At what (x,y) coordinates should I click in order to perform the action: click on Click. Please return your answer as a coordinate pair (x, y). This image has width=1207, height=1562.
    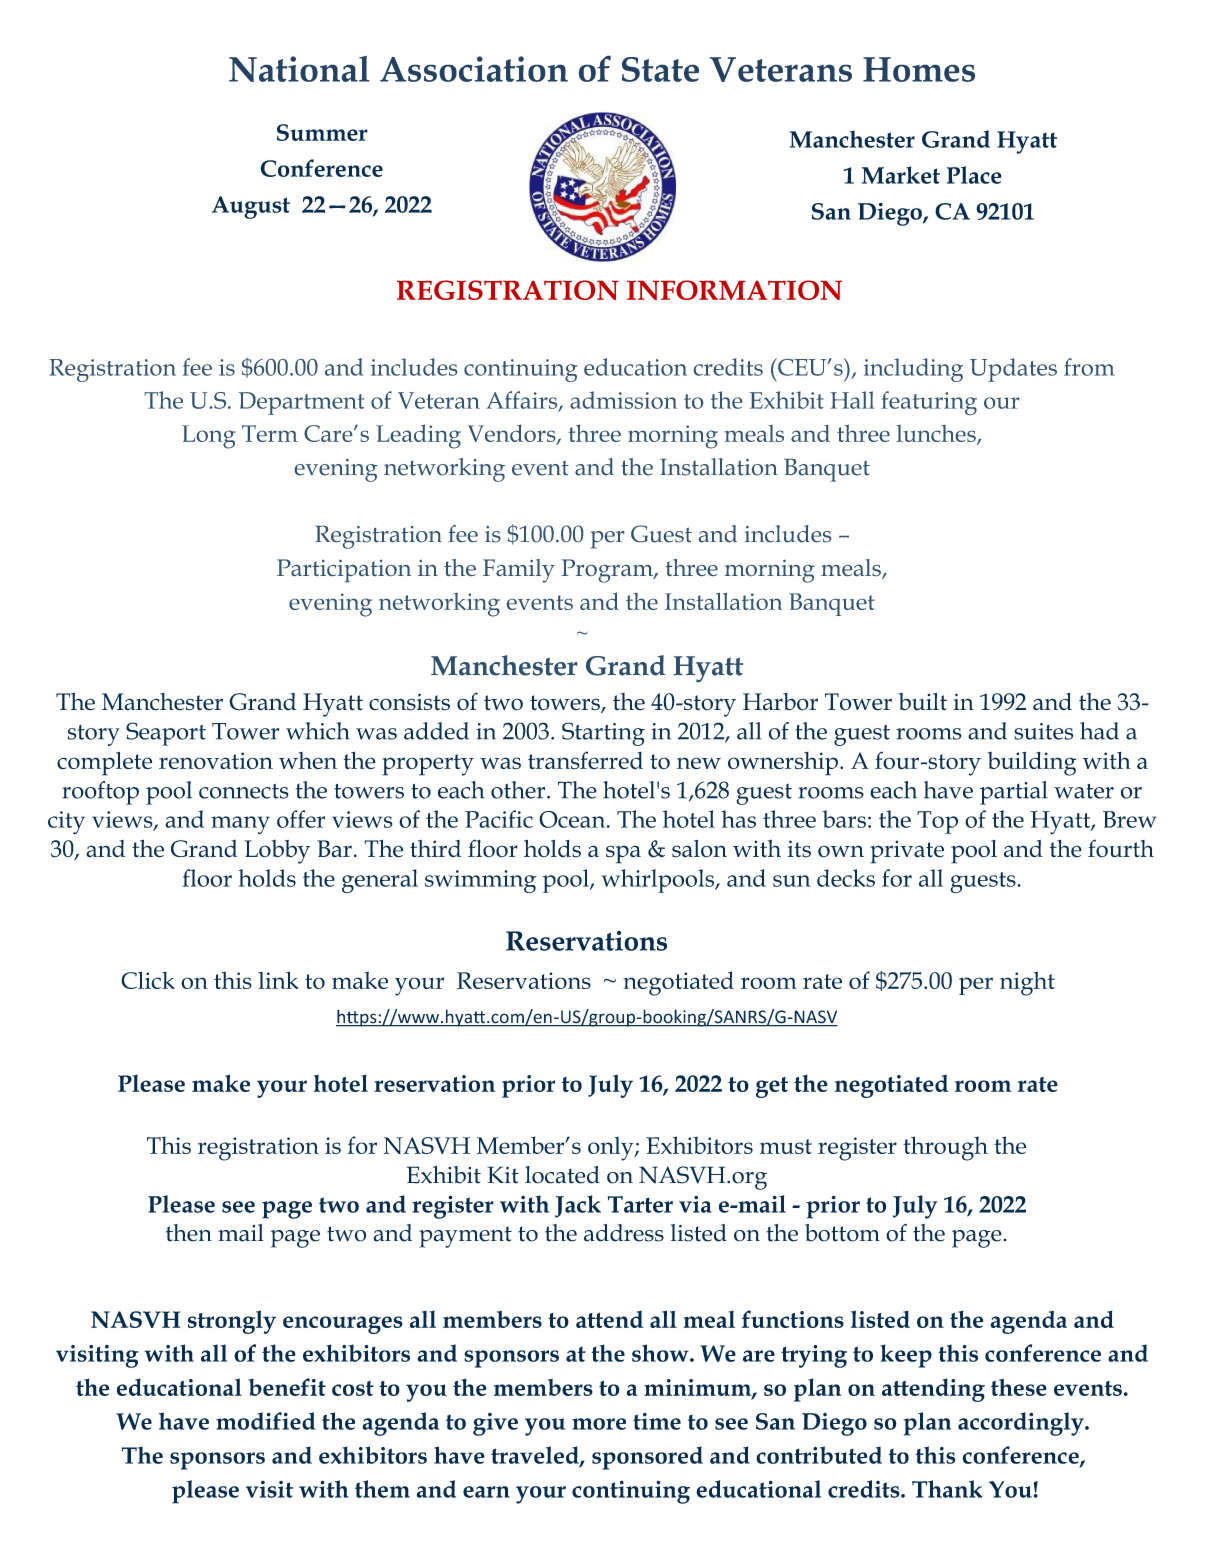
    Looking at the image, I should click on (148, 980).
